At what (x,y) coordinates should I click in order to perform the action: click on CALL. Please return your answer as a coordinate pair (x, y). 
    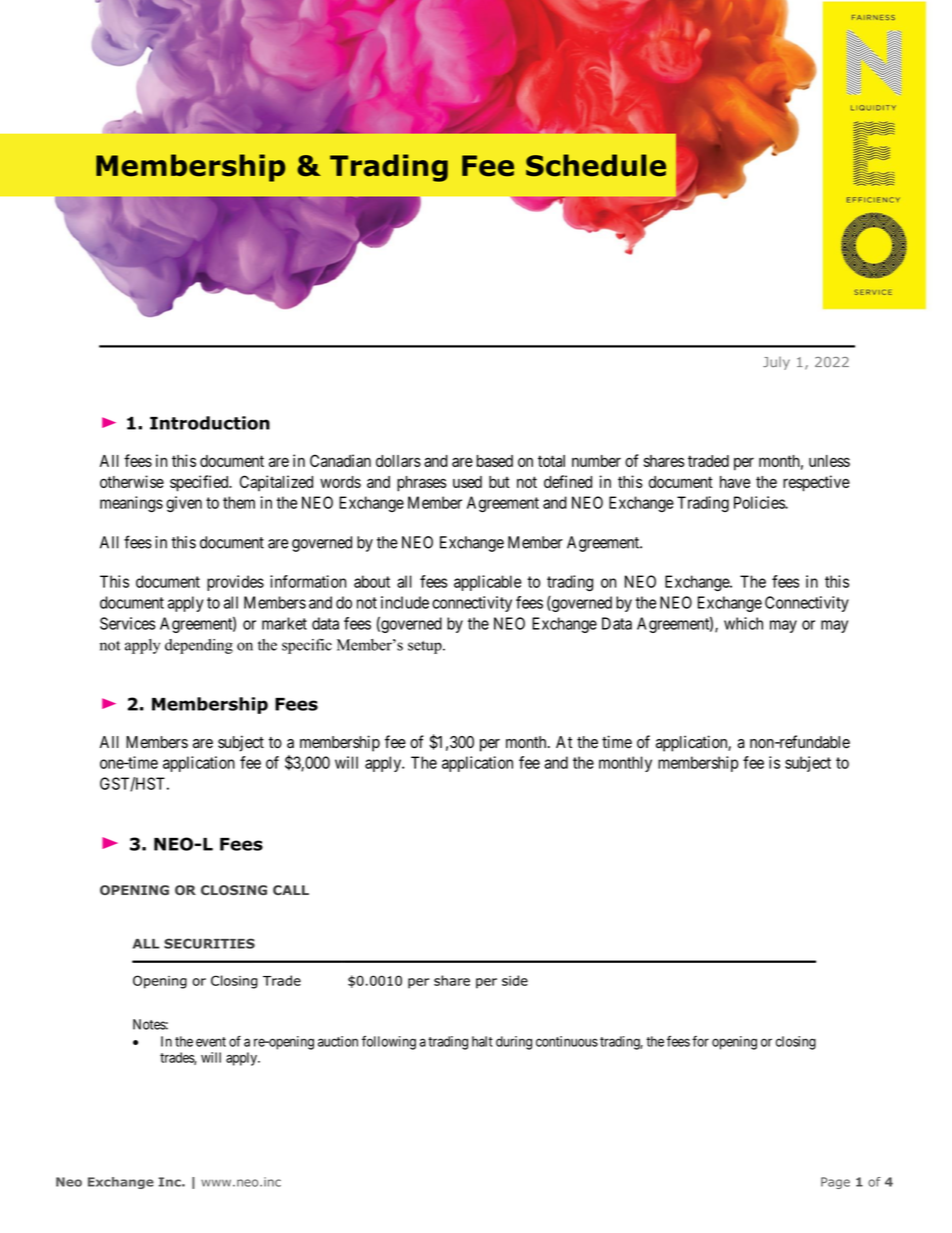
    Looking at the image, I should click on (291, 890).
